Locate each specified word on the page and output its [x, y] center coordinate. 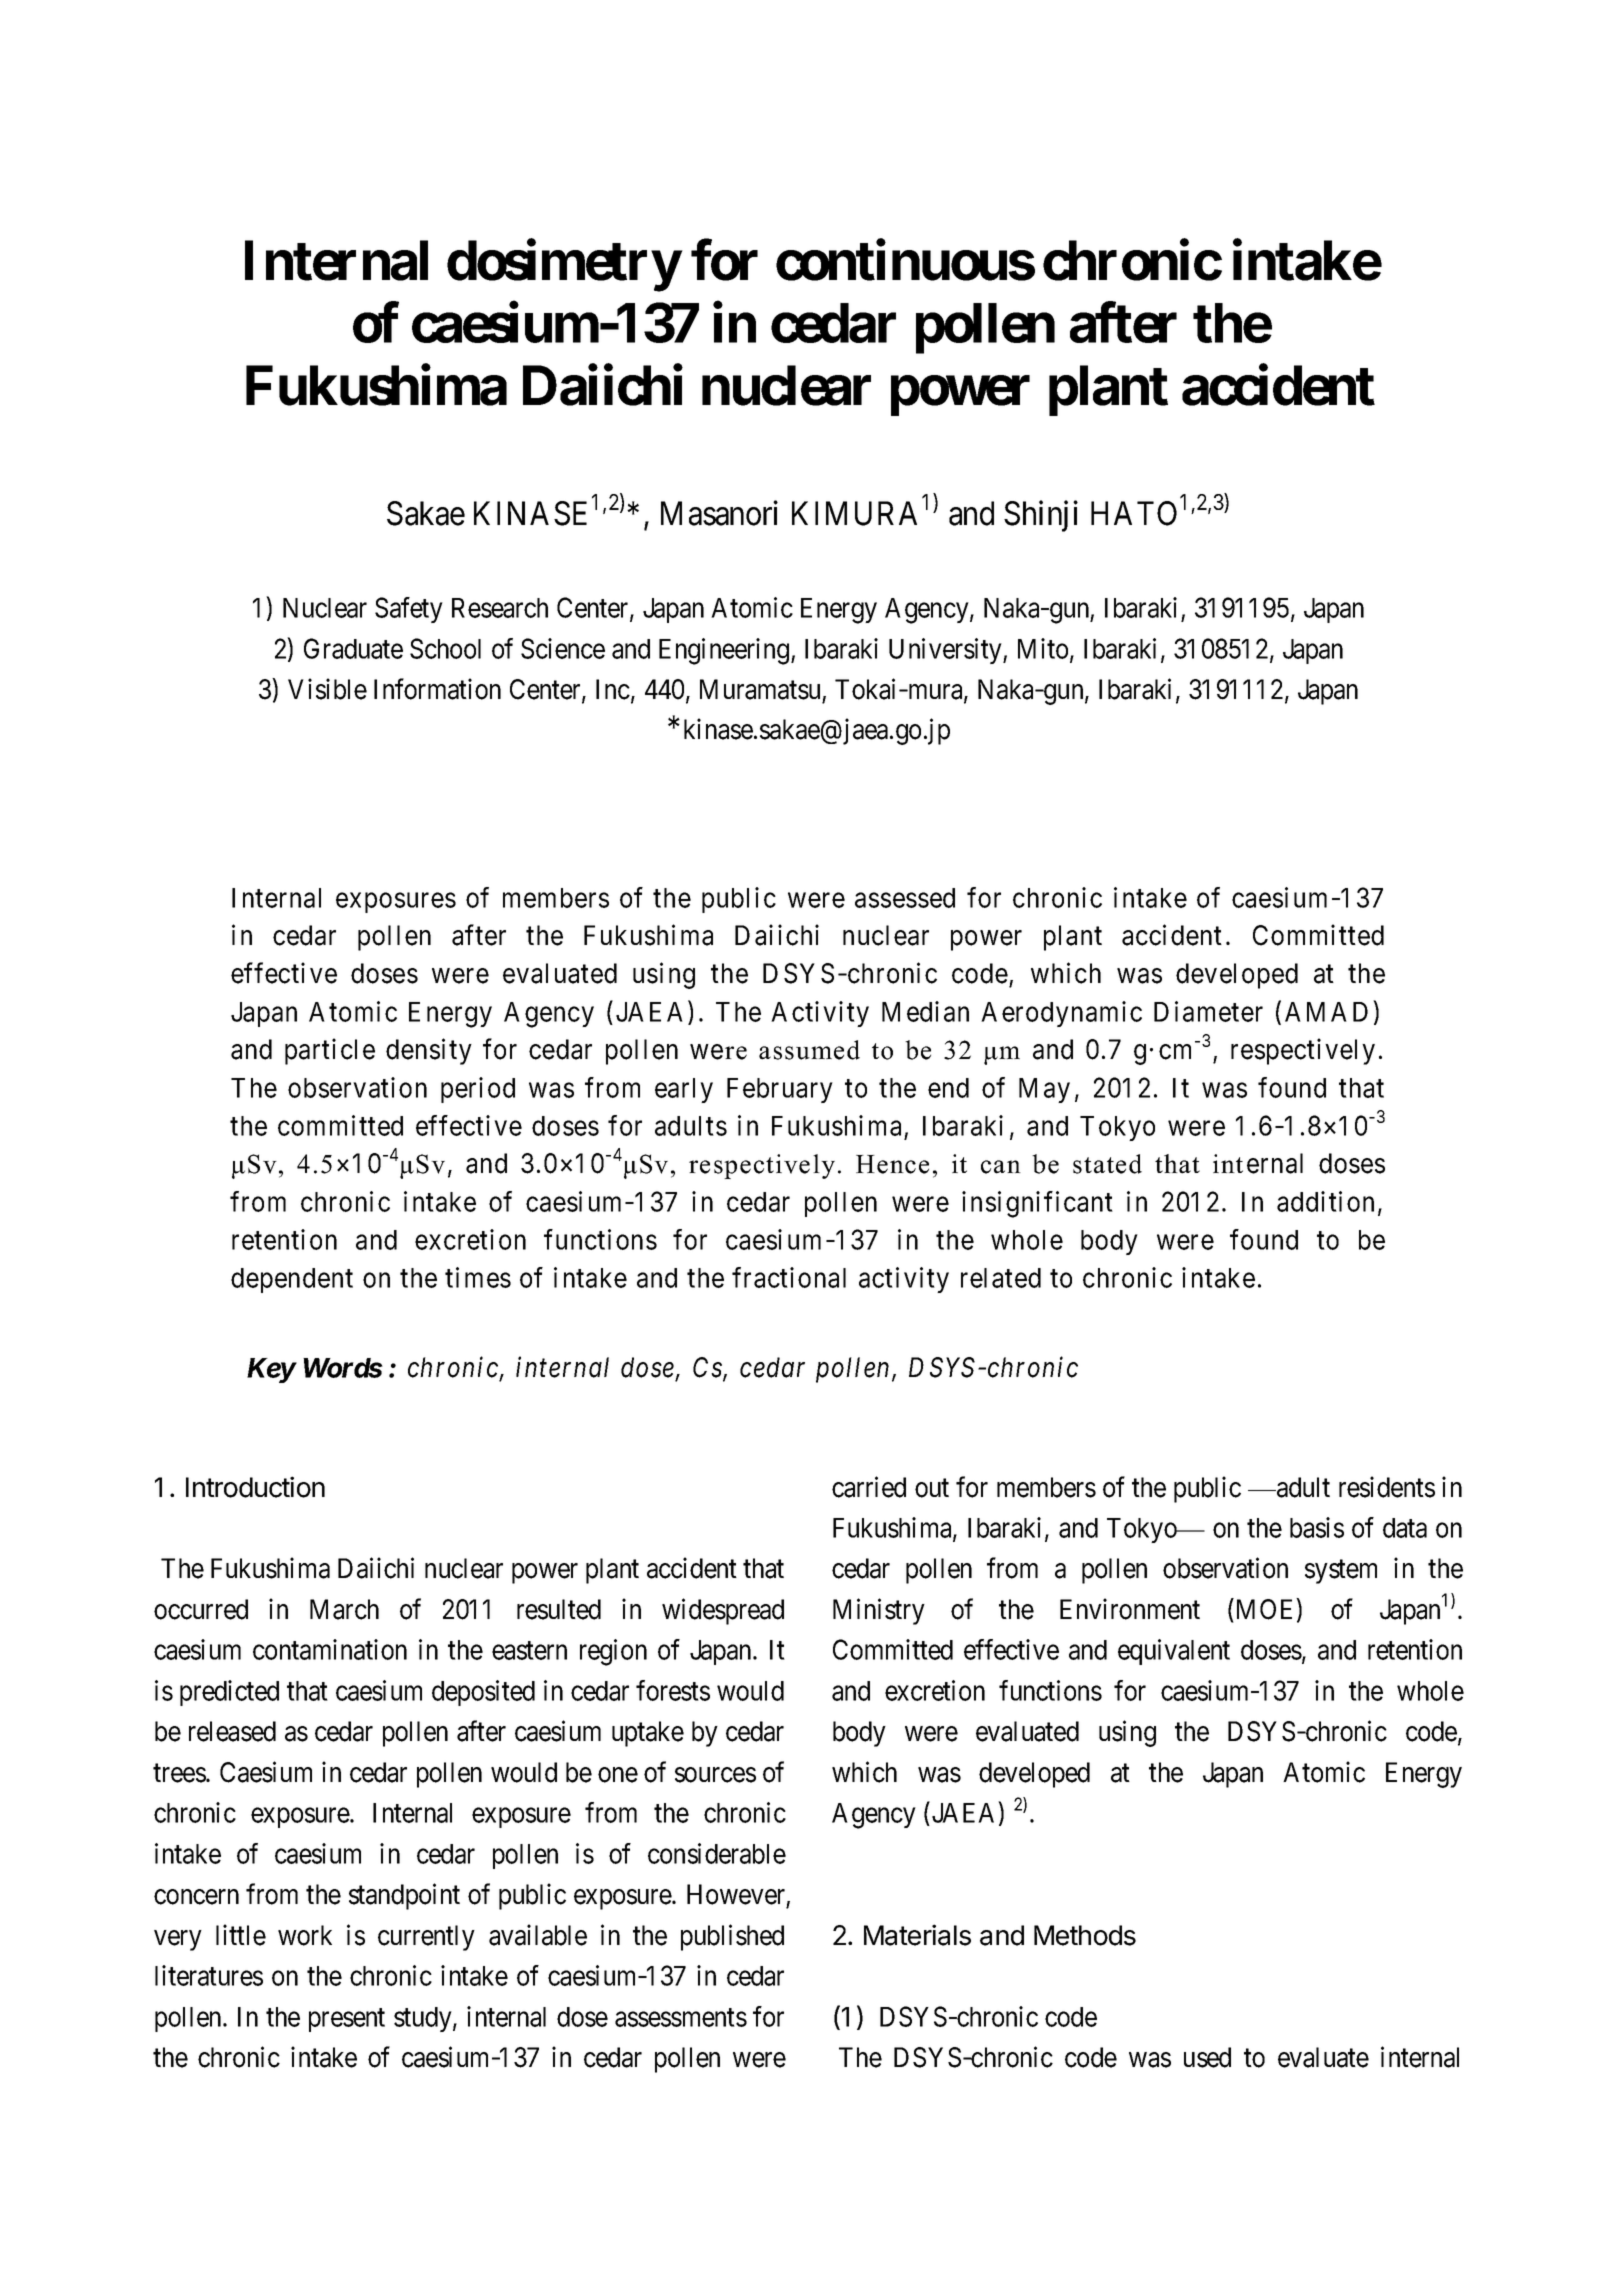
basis [1317, 1527]
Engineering [725, 651]
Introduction [255, 1487]
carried [869, 1487]
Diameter [1208, 1011]
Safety [409, 610]
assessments [681, 2017]
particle [330, 1051]
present [347, 2020]
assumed [809, 1050]
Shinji [1041, 516]
